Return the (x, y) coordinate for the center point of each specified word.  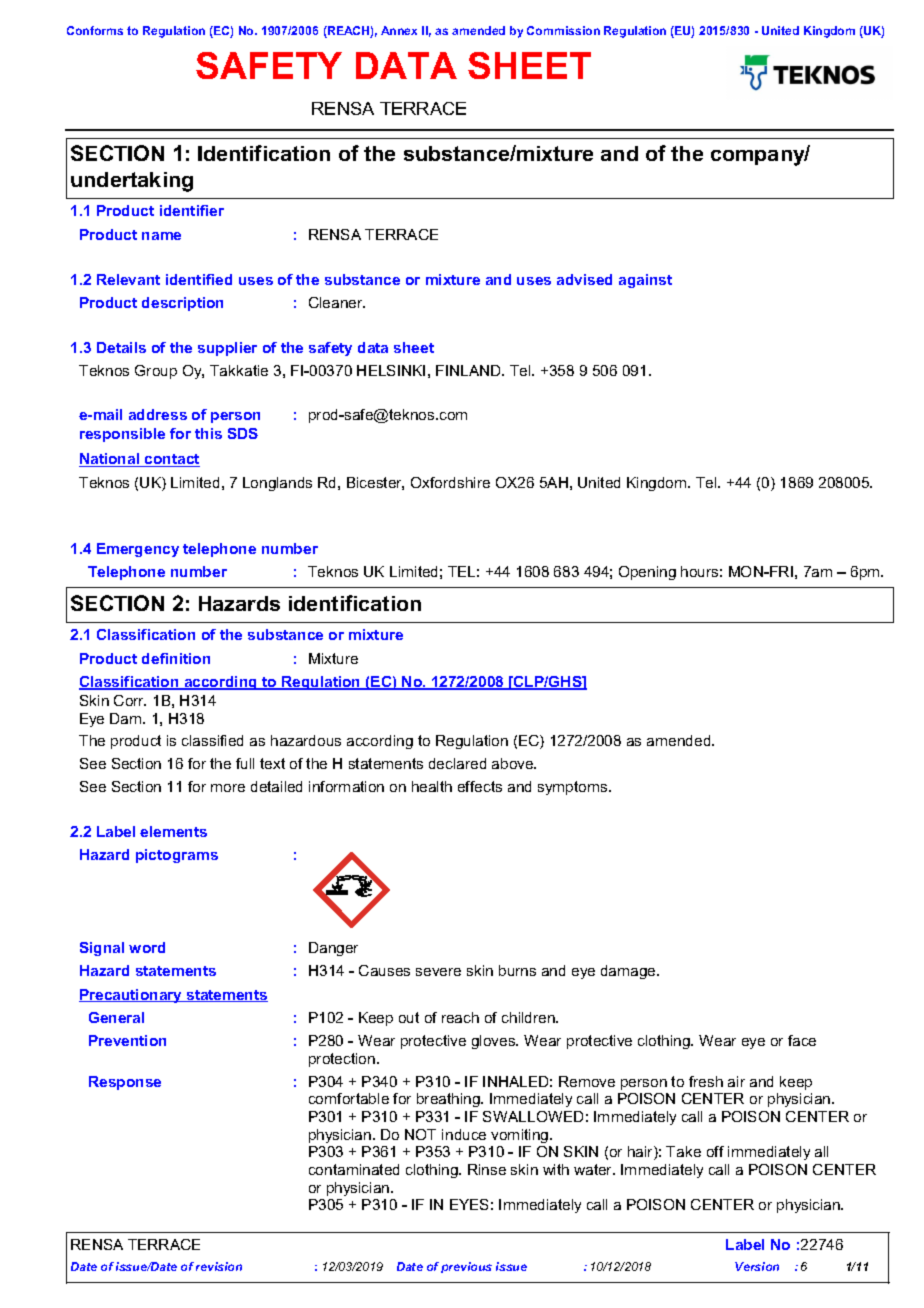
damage (629, 972)
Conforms (95, 30)
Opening (647, 573)
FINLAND (469, 370)
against (645, 281)
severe (438, 972)
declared (457, 763)
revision (219, 1266)
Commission (563, 30)
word (147, 947)
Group (156, 372)
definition (176, 658)
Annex (399, 30)
